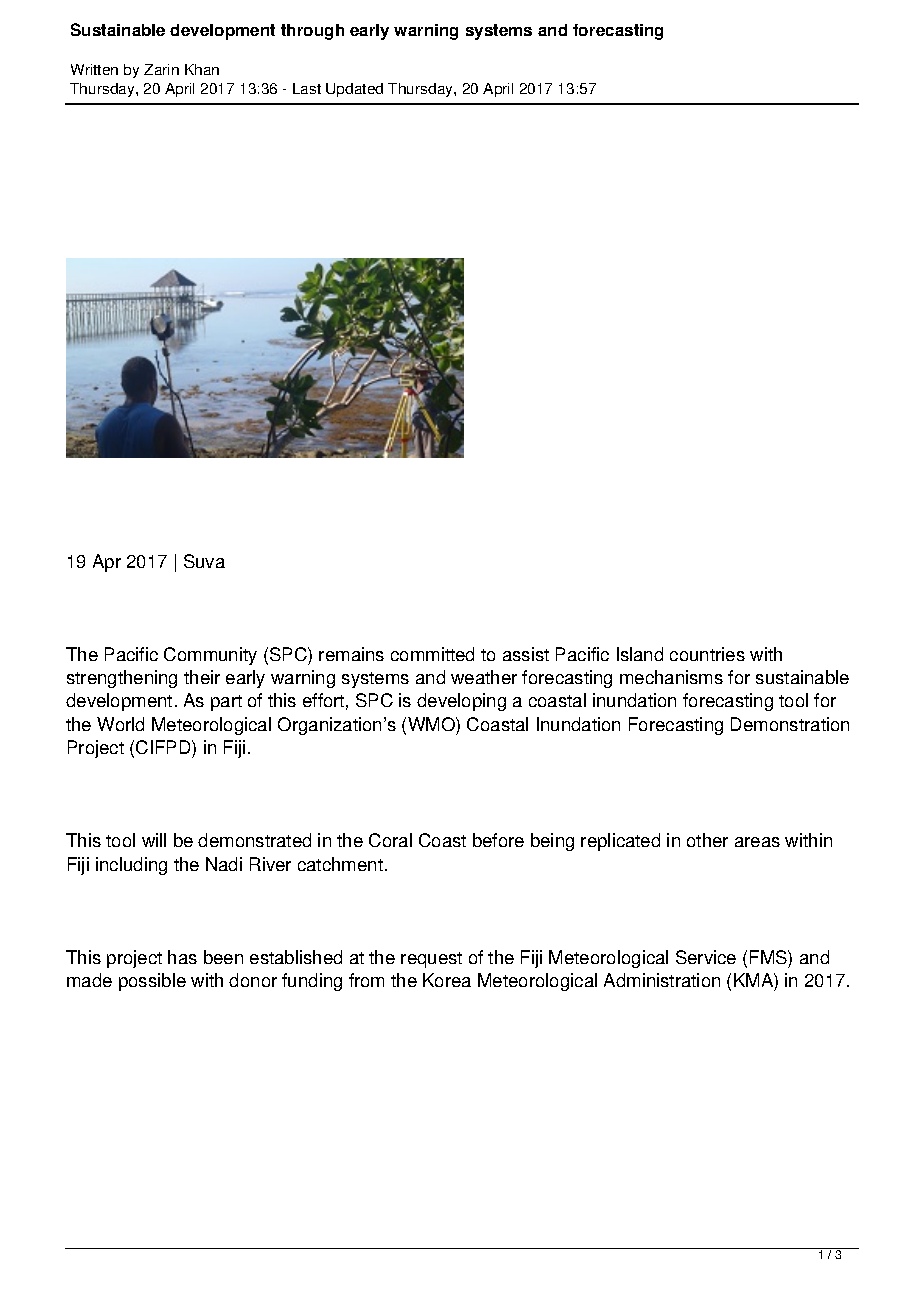 The height and width of the page is (1308, 924). I want to click on Last, so click(307, 88).
